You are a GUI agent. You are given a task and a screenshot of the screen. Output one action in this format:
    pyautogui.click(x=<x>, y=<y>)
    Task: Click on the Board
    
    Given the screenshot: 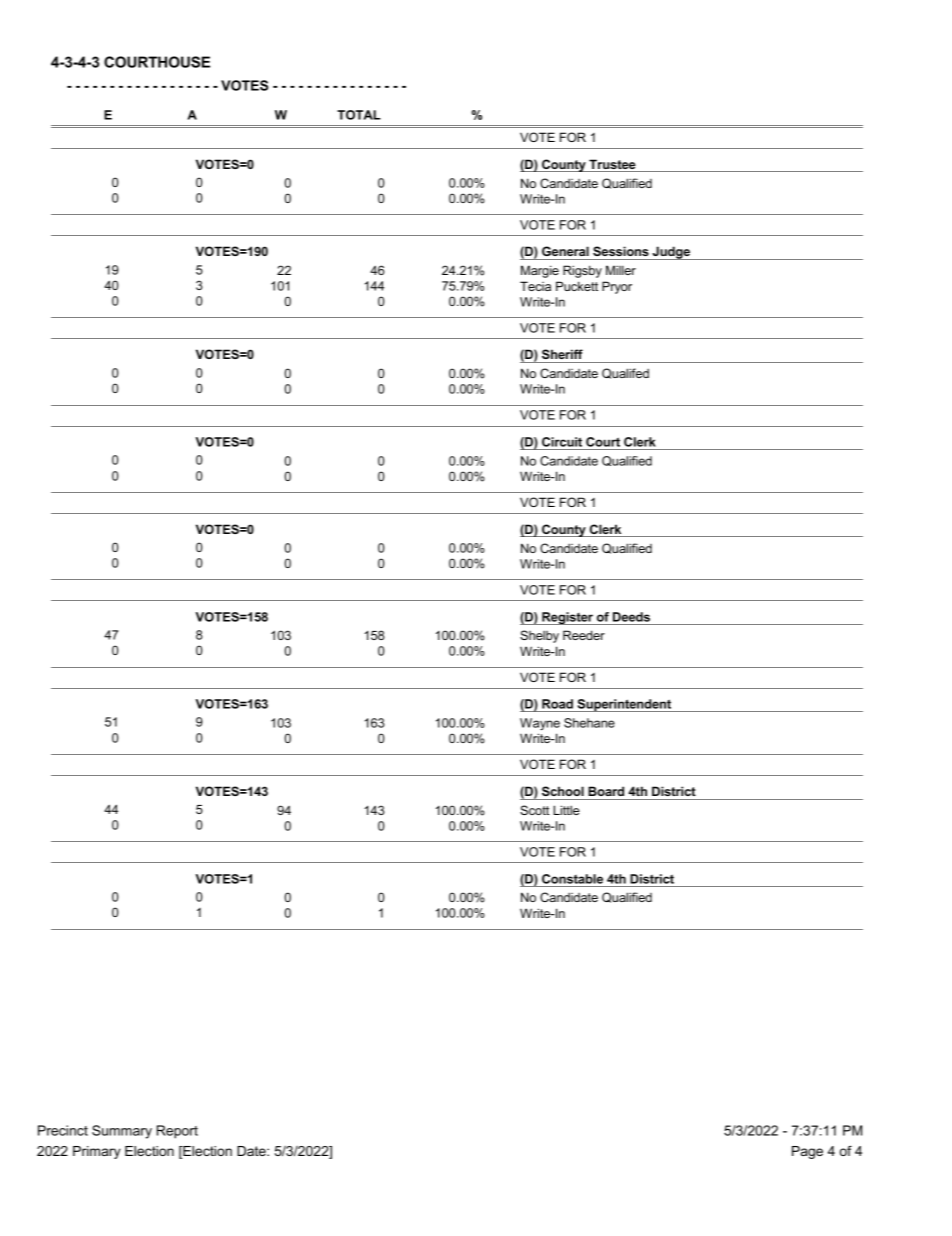 What is the action you would take?
    pyautogui.click(x=606, y=791)
